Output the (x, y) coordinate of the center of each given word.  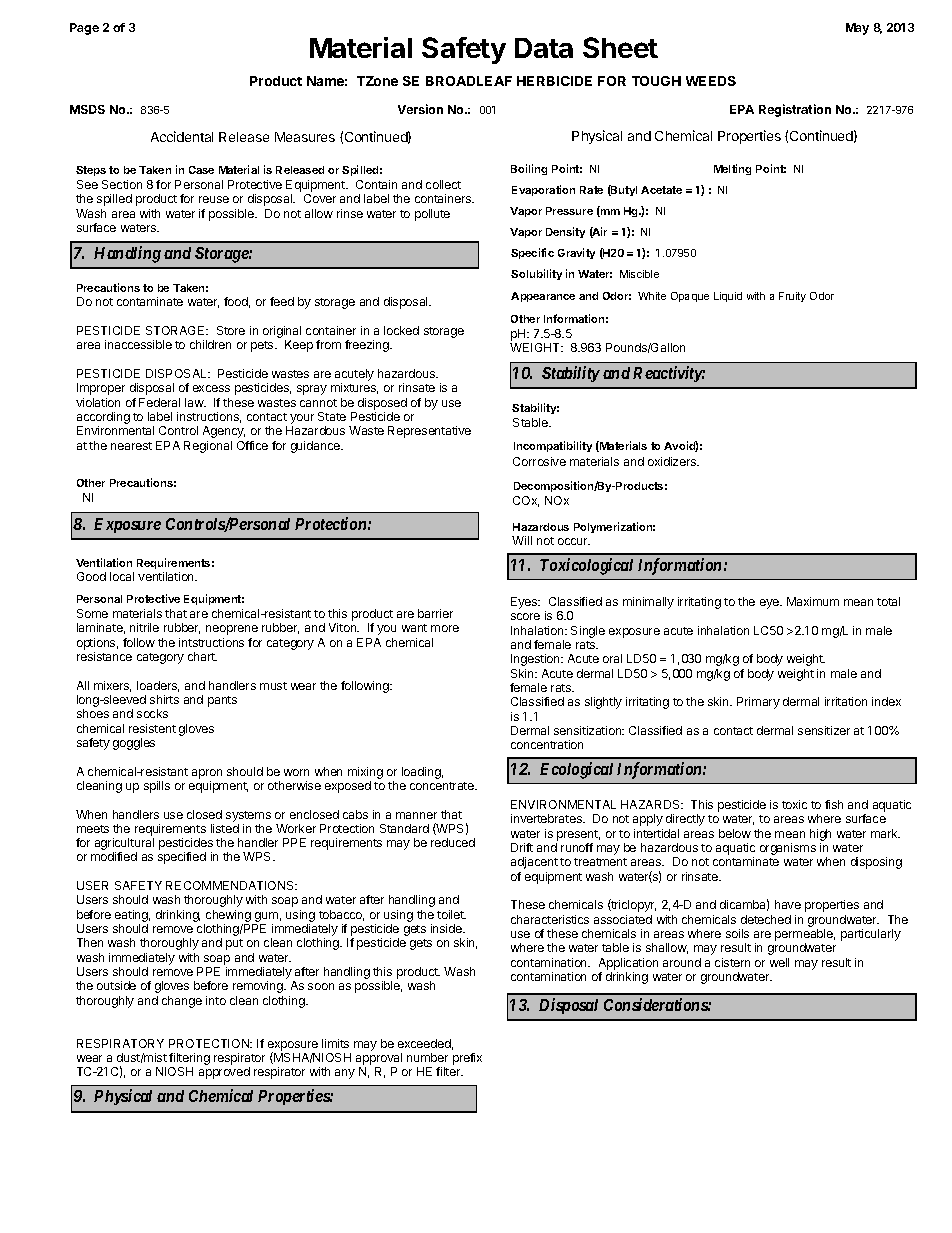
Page (84, 29)
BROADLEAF (469, 81)
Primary (758, 703)
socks (152, 713)
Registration (795, 110)
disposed (382, 404)
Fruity (792, 297)
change (182, 1002)
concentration (547, 744)
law (195, 402)
